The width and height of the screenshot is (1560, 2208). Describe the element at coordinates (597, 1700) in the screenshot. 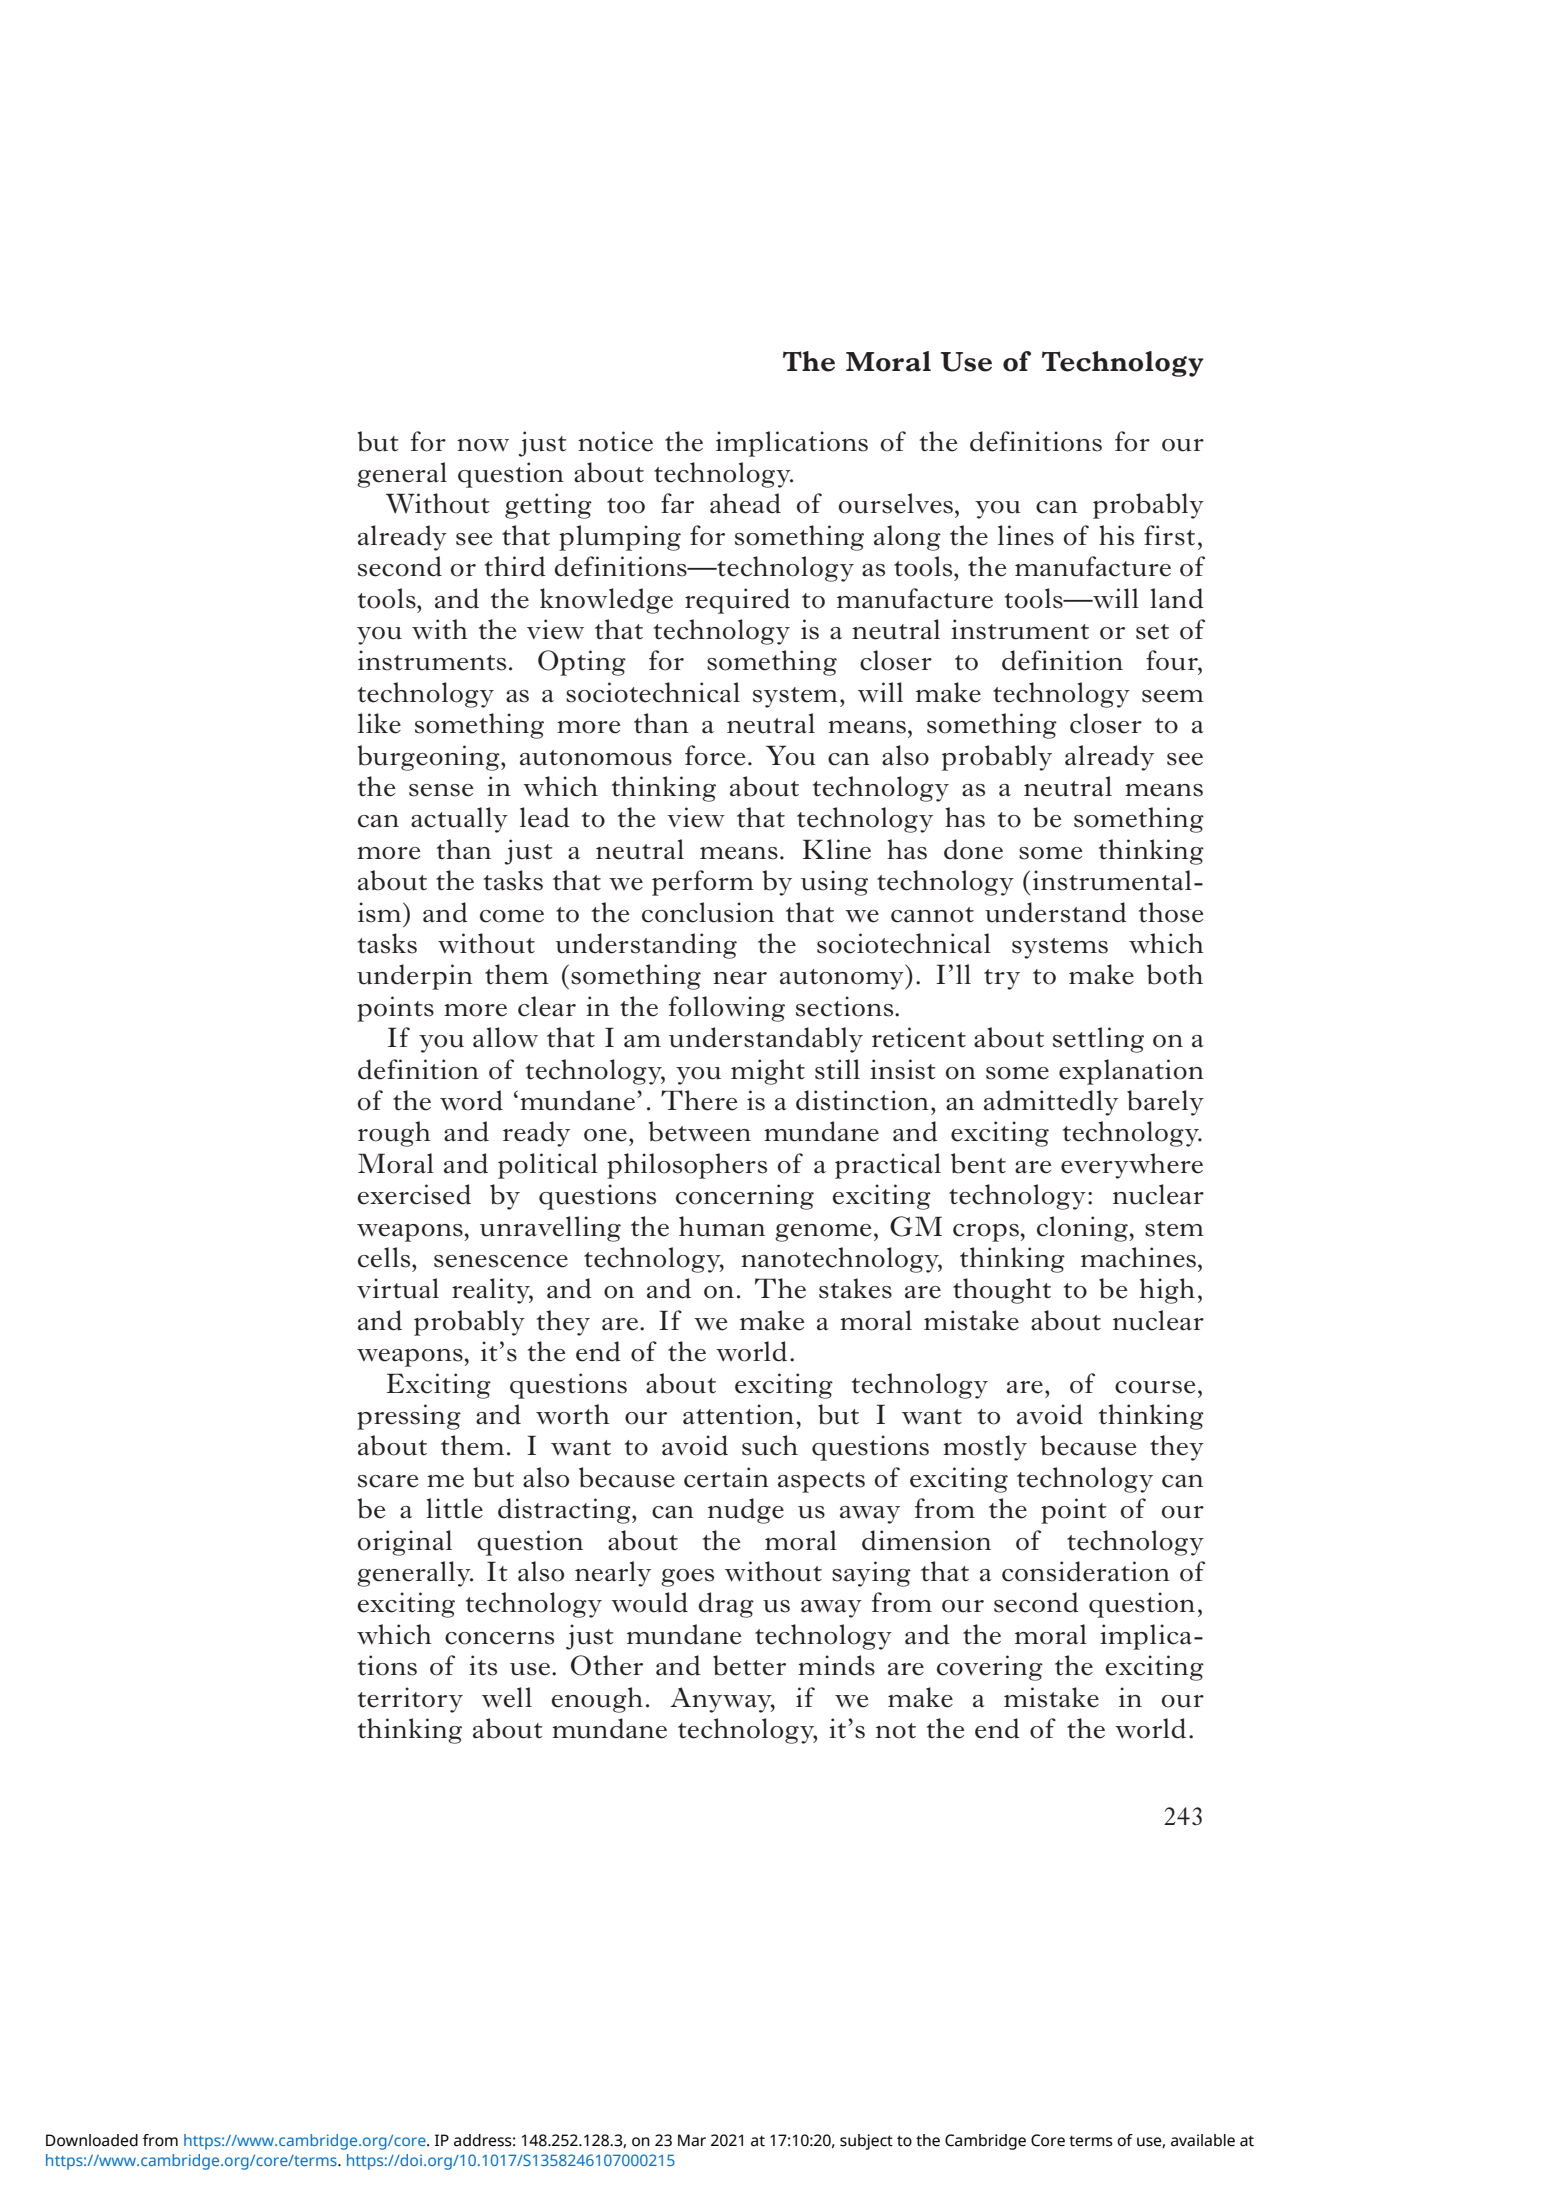

I see `enough` at that location.
